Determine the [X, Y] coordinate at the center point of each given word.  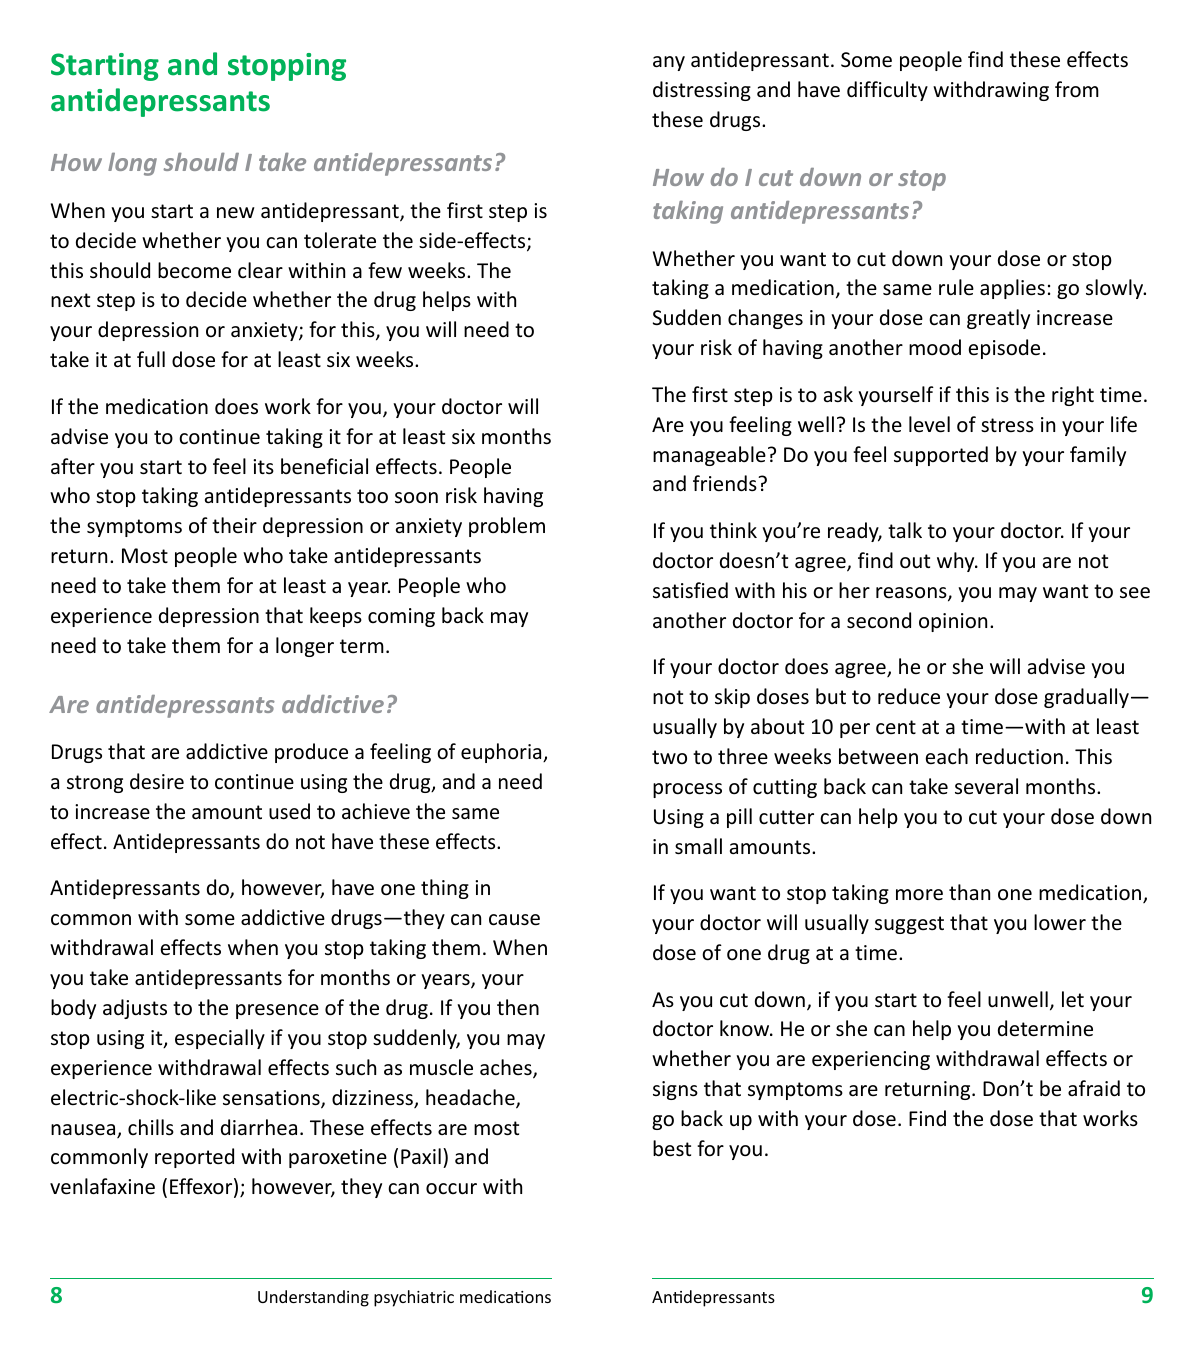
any [669, 63]
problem [507, 527]
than [969, 892]
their [234, 525]
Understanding [313, 1298]
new [236, 213]
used [289, 811]
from [1077, 89]
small [698, 846]
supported [941, 456]
